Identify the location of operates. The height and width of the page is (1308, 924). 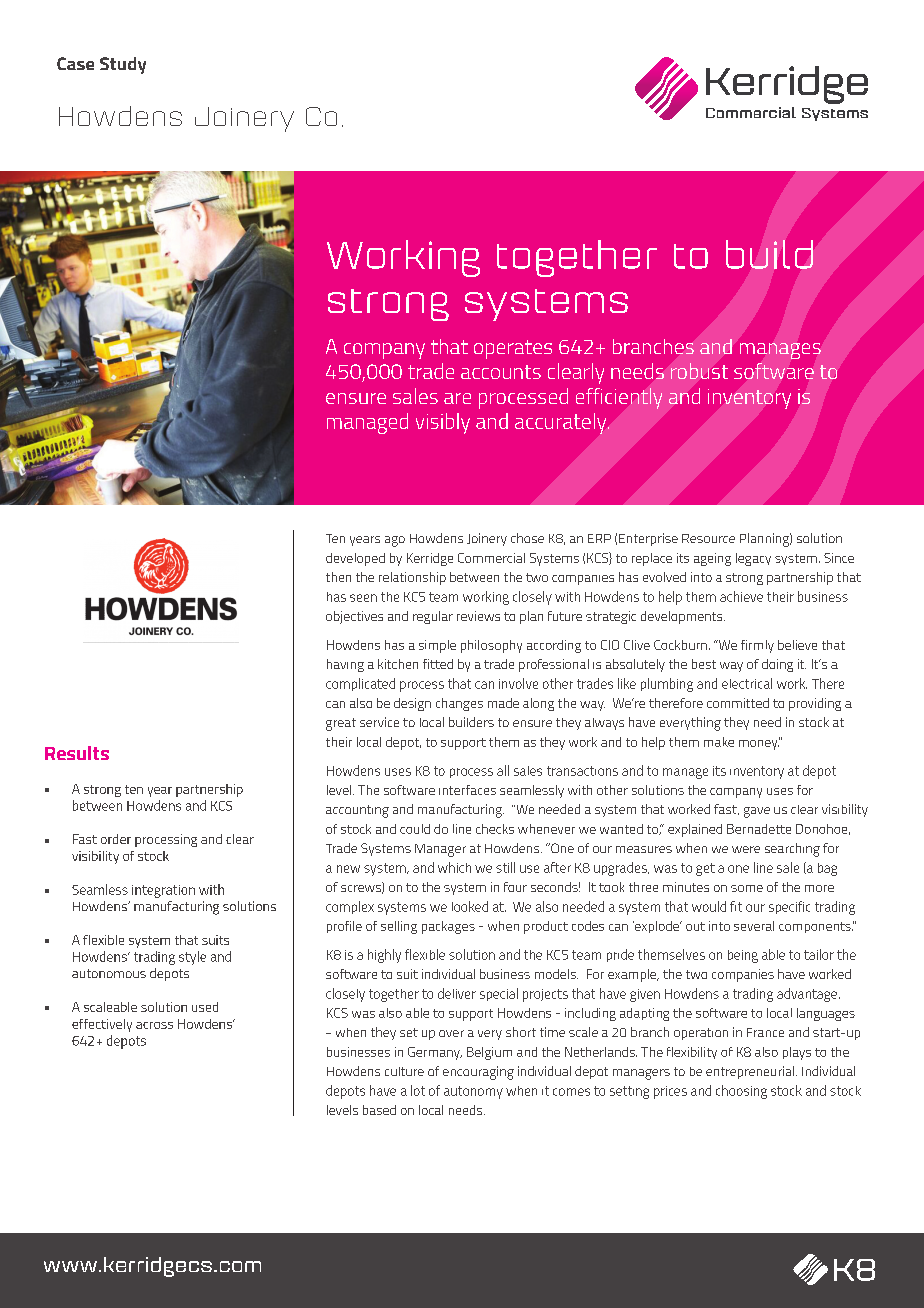
(513, 349).
